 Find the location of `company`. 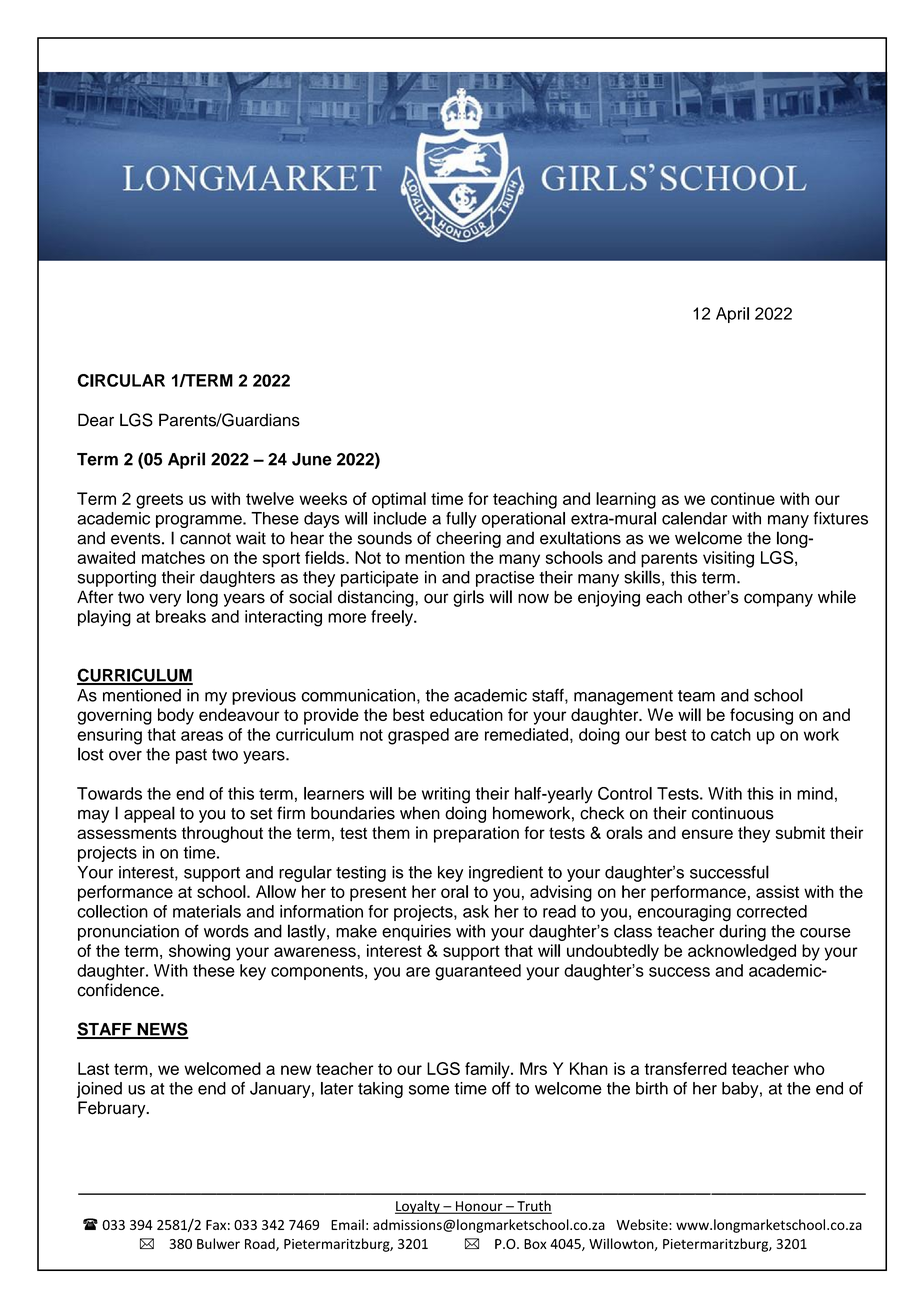

company is located at coordinates (778, 600).
